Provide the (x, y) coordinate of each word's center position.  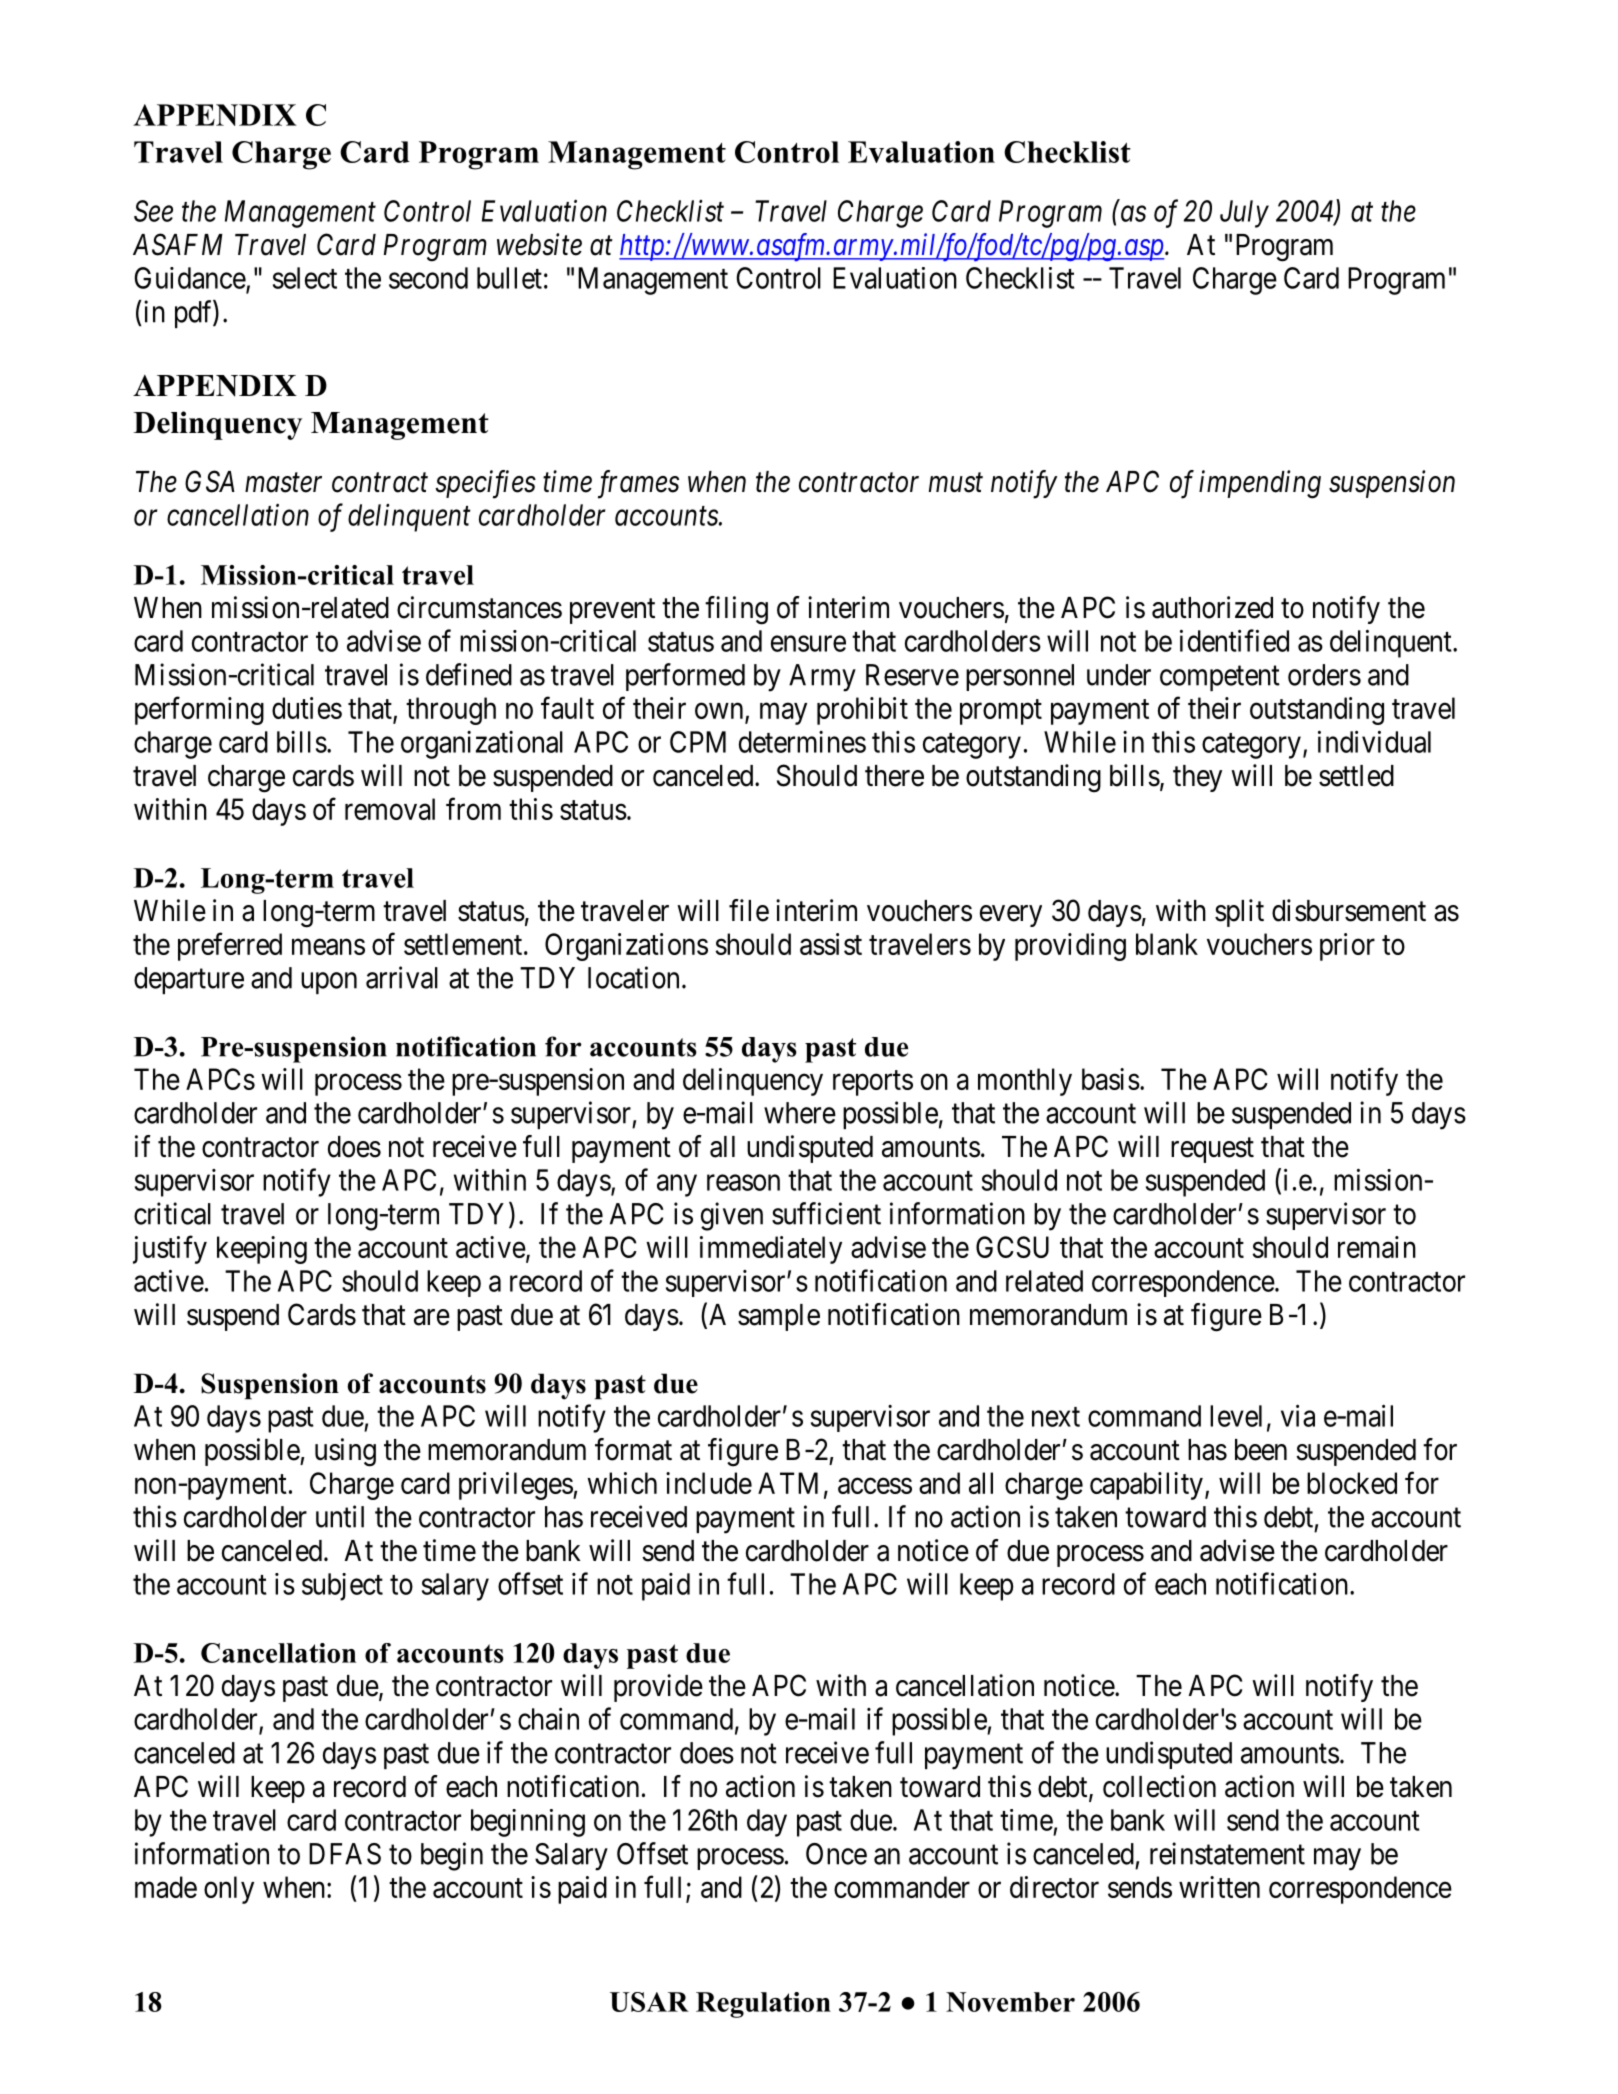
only (229, 1890)
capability (1146, 1486)
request (1212, 1150)
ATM (788, 1483)
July (1244, 214)
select (305, 278)
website (539, 244)
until (340, 1516)
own (720, 712)
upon (329, 983)
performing (199, 710)
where (800, 1113)
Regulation (763, 2005)
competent (1220, 678)
